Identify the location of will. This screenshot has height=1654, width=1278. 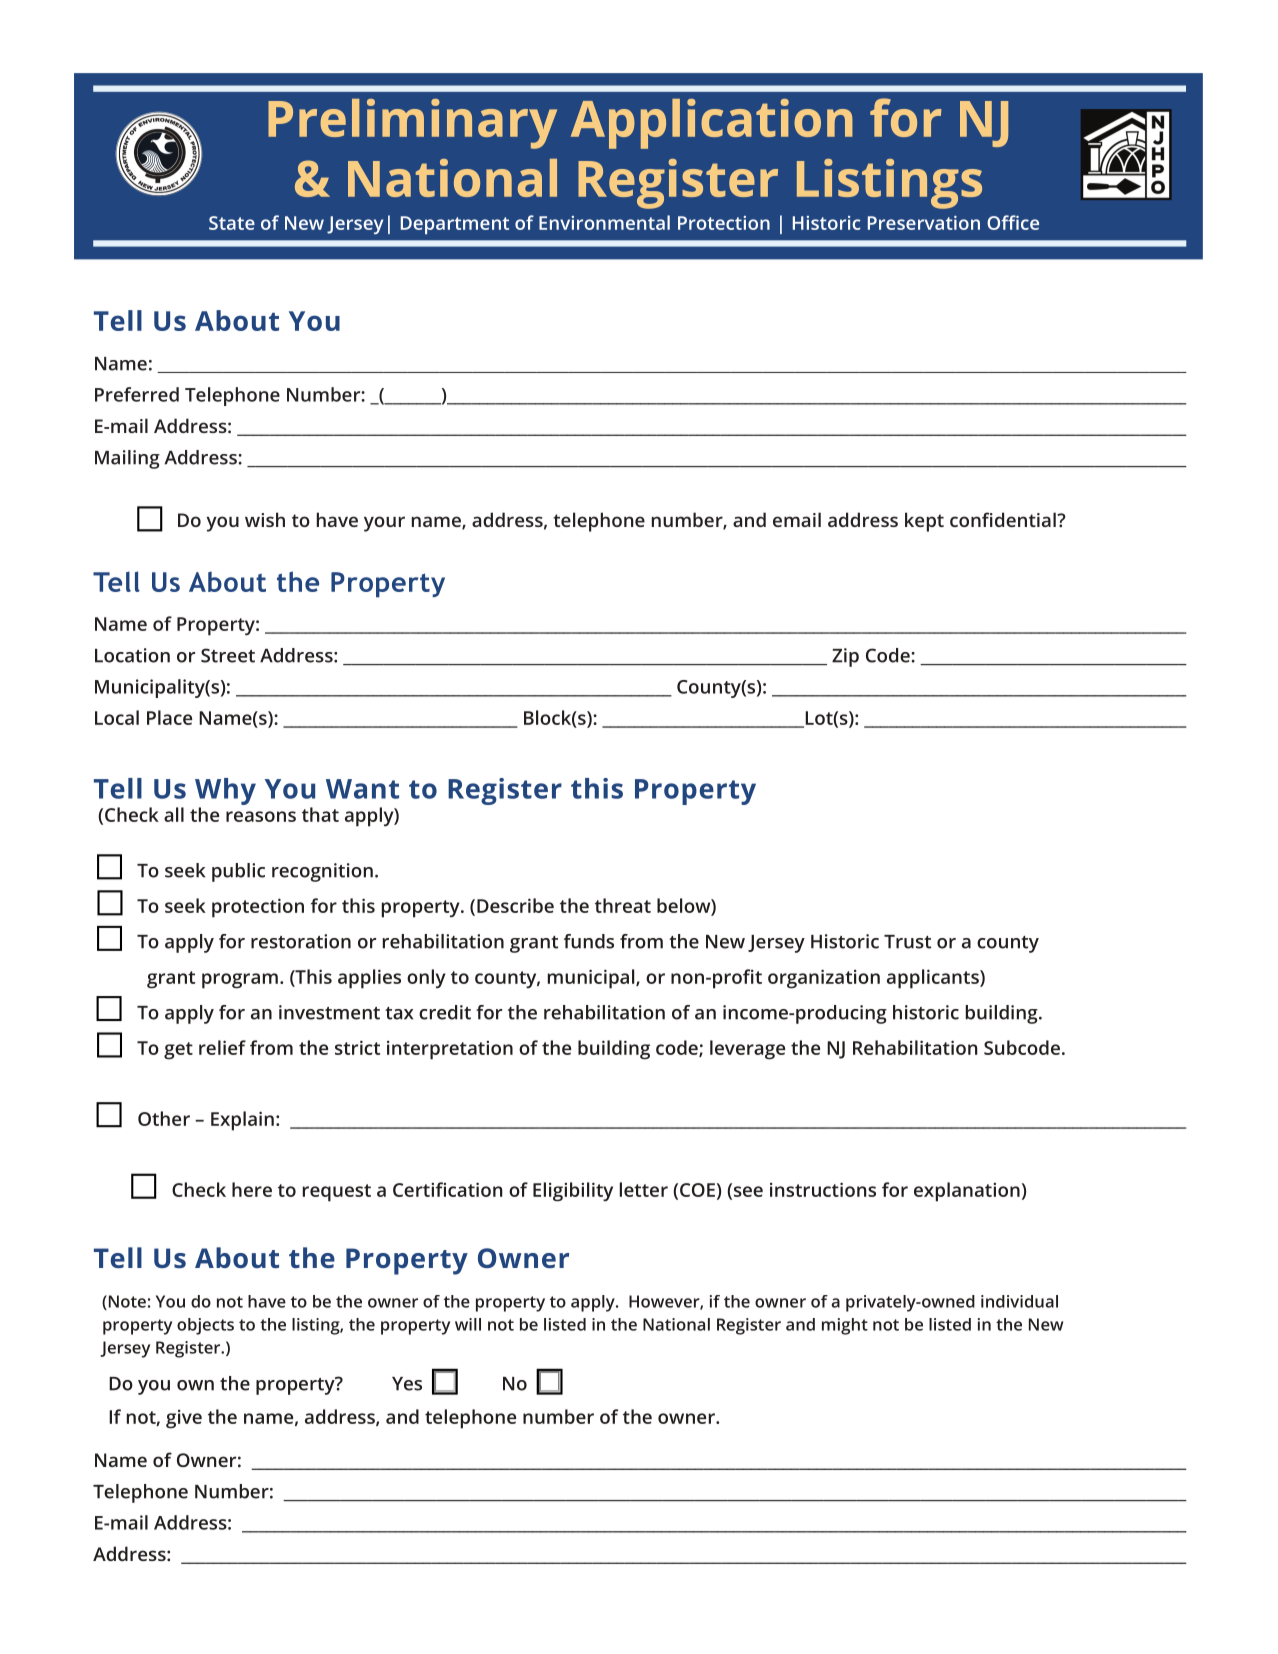
(468, 1324).
